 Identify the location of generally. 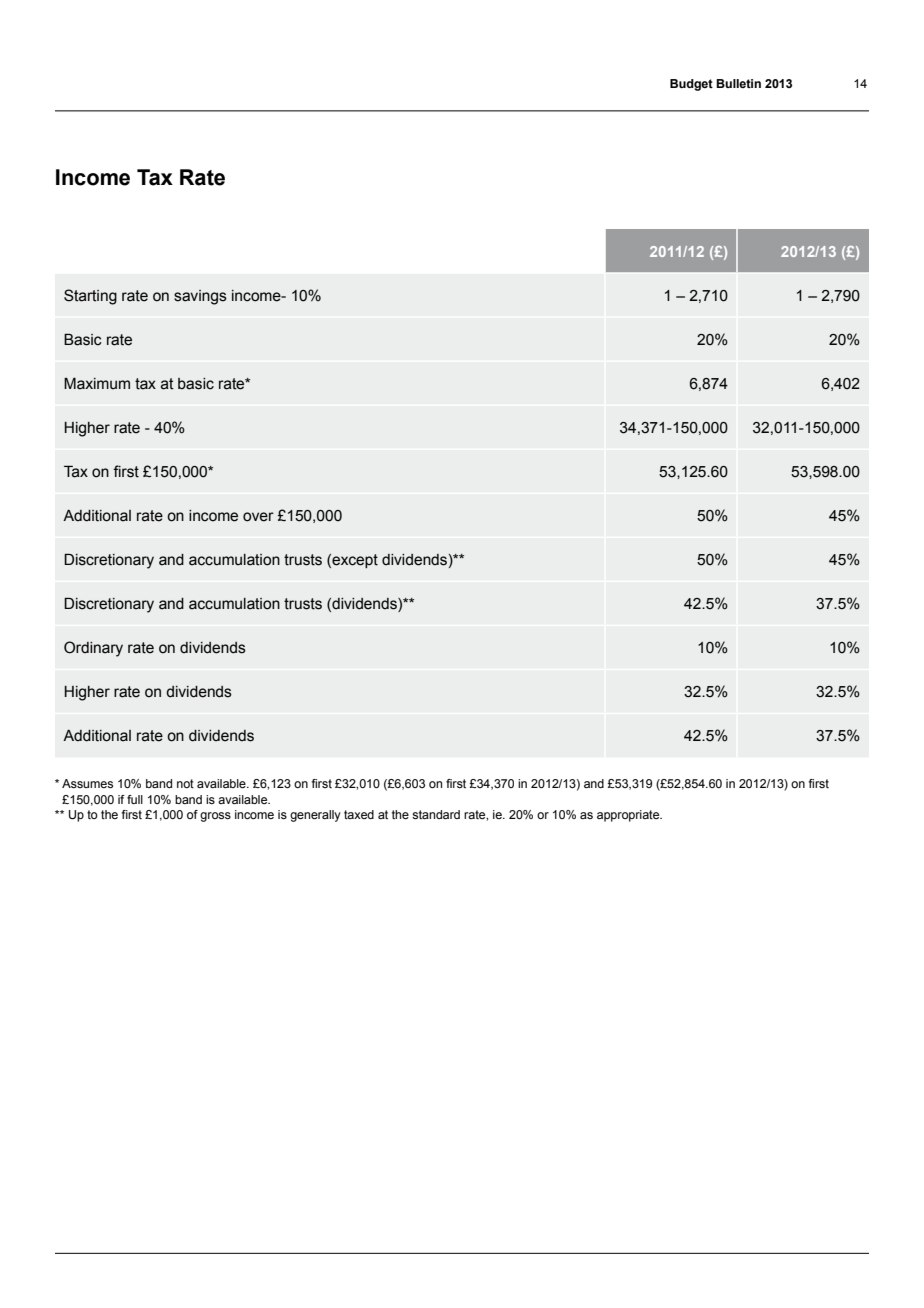
(315, 816).
